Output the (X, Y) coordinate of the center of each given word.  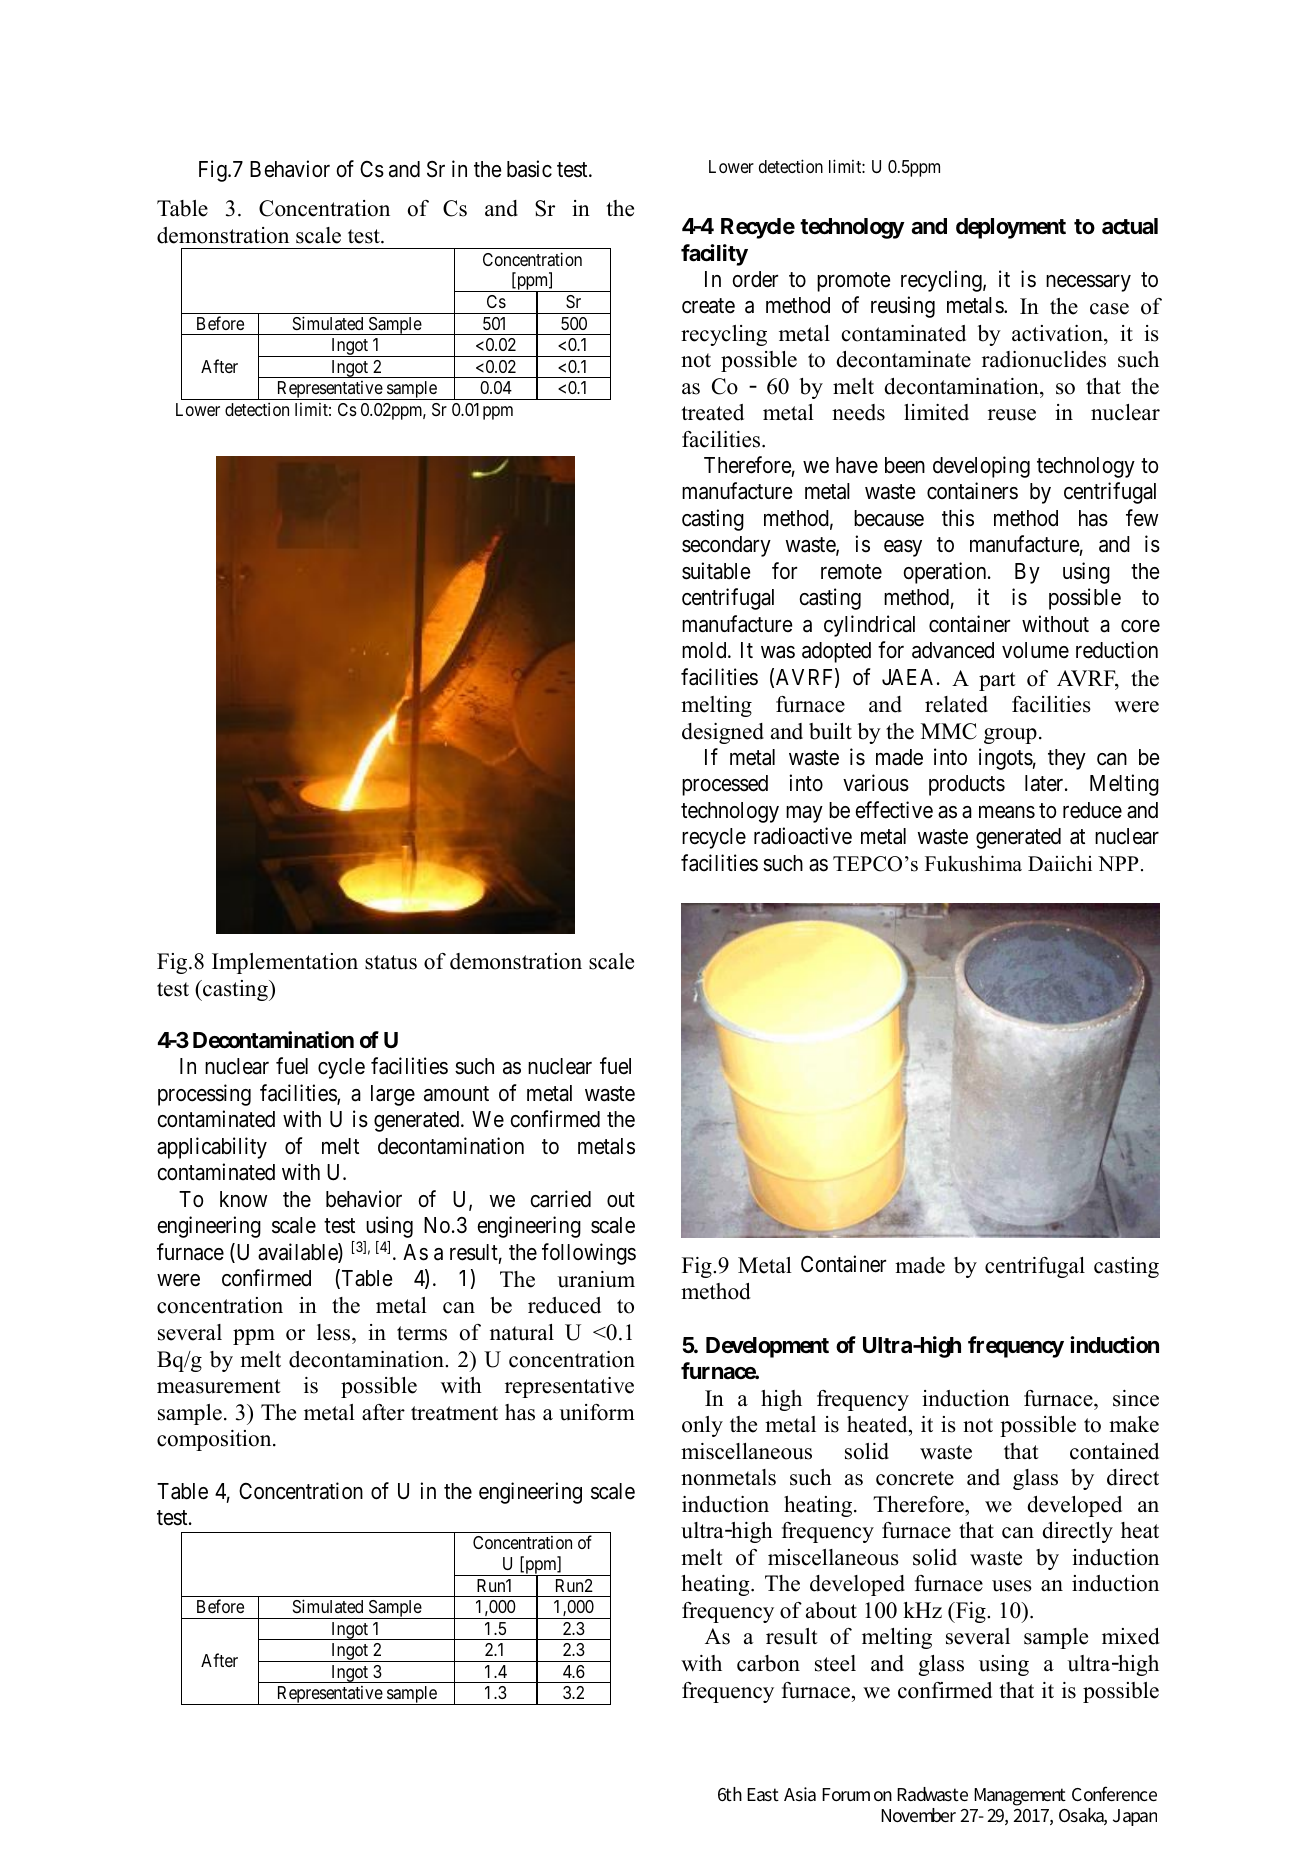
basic (529, 169)
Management (1020, 1797)
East (763, 1794)
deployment (1011, 228)
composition (215, 1440)
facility (714, 255)
